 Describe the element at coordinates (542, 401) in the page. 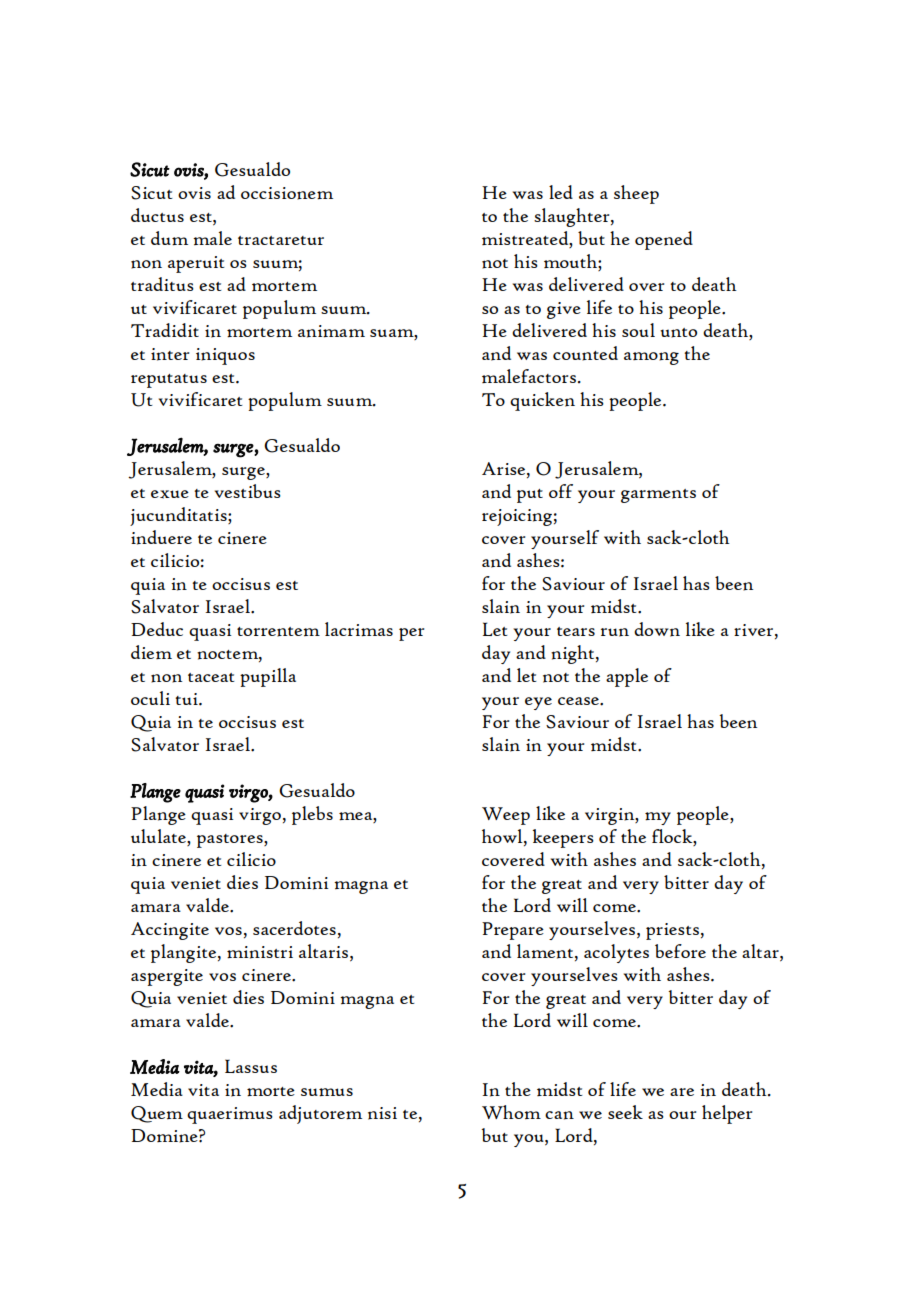

I see `quicken` at that location.
